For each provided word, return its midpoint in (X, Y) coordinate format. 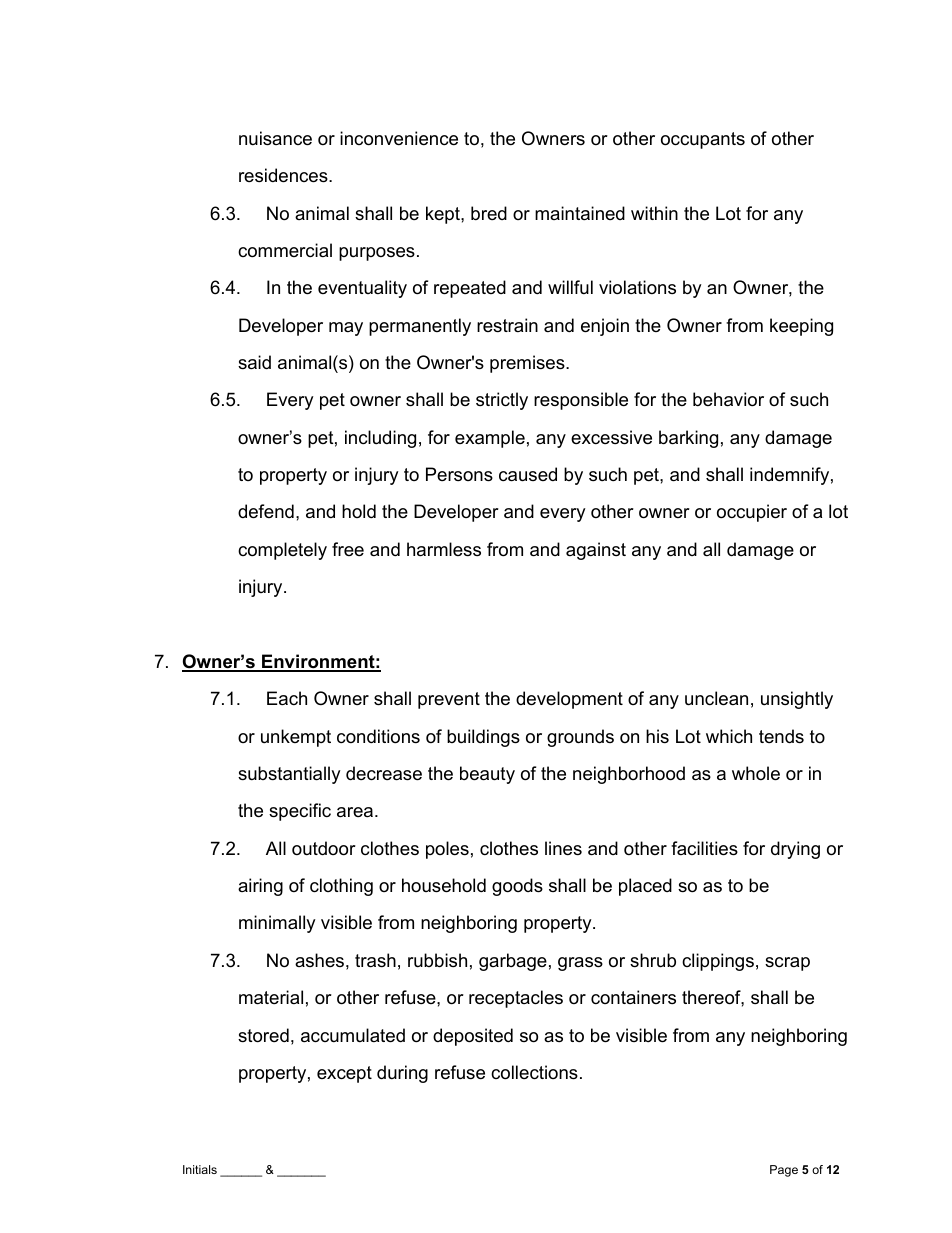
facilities (704, 848)
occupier (752, 513)
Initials (200, 1169)
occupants (703, 140)
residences (284, 175)
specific (300, 812)
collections (534, 1072)
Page (784, 1171)
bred (489, 213)
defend (266, 511)
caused (528, 474)
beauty (487, 775)
